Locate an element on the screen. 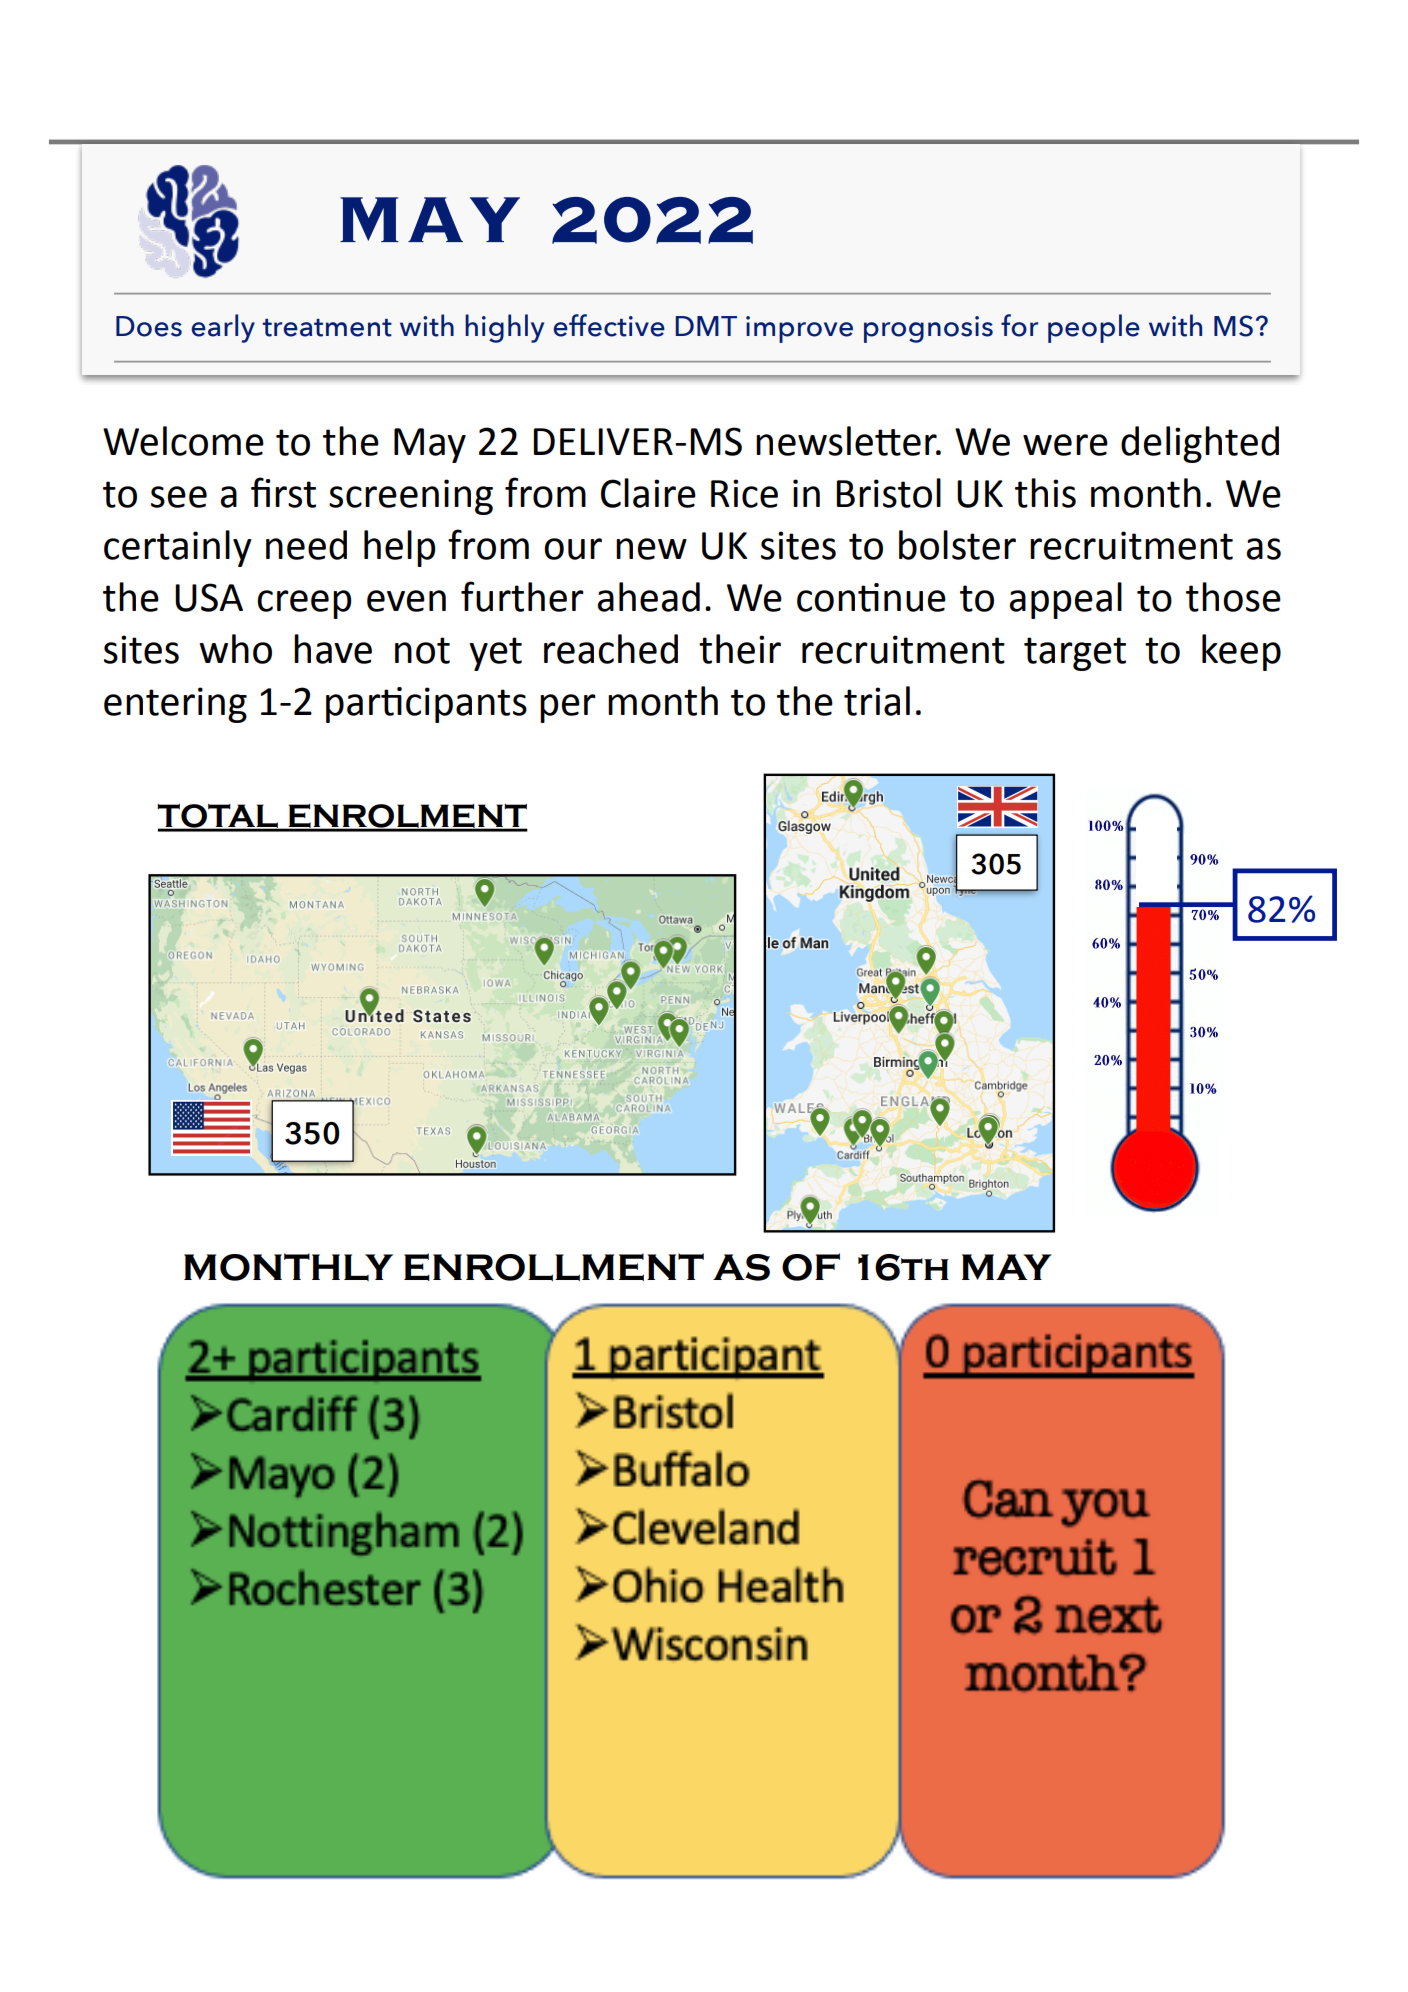 The image size is (1408, 1992). ENROLLMENT is located at coordinates (554, 1267).
